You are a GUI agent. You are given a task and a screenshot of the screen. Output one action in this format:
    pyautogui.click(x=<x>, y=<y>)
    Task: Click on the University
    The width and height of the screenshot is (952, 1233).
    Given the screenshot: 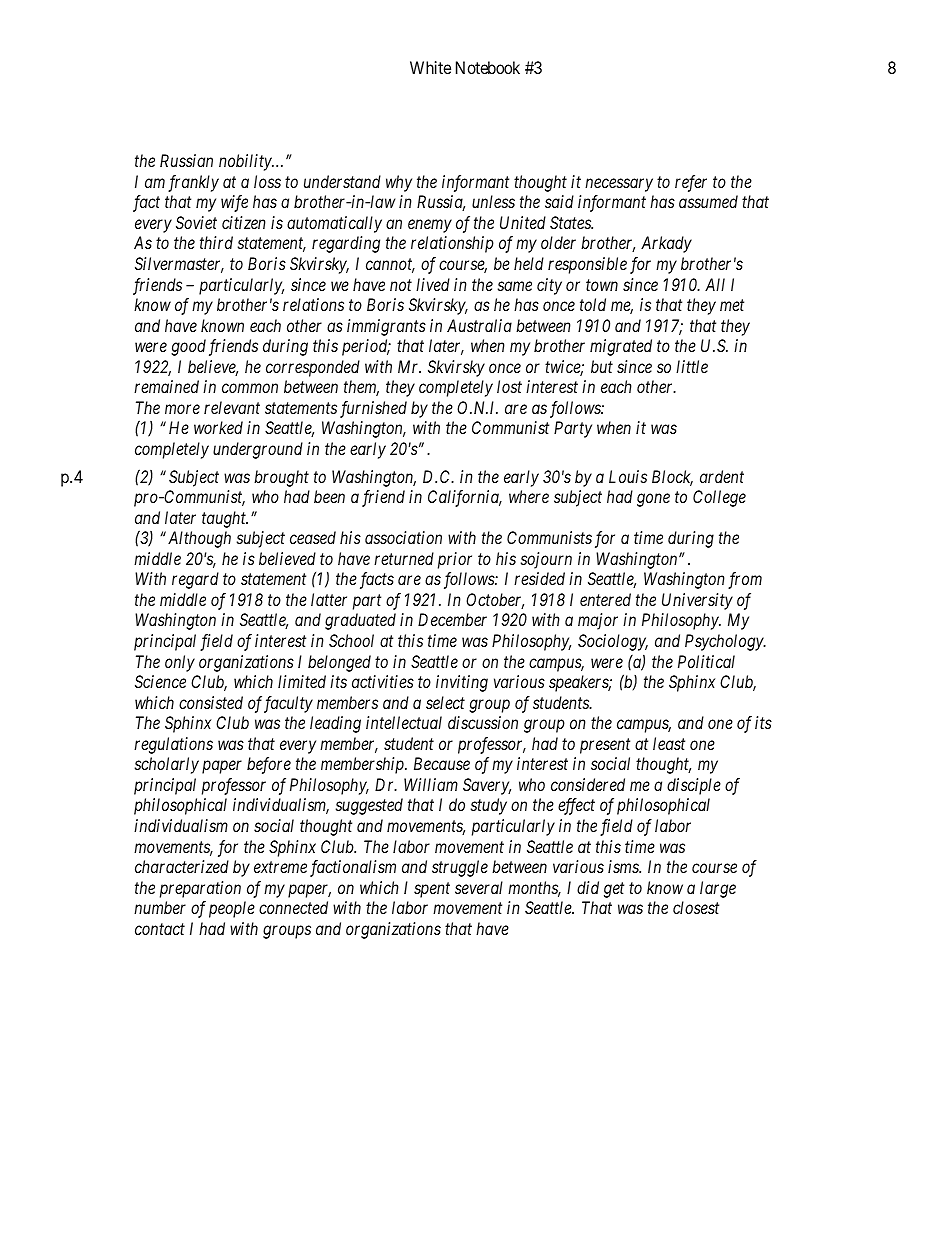 What is the action you would take?
    pyautogui.click(x=697, y=601)
